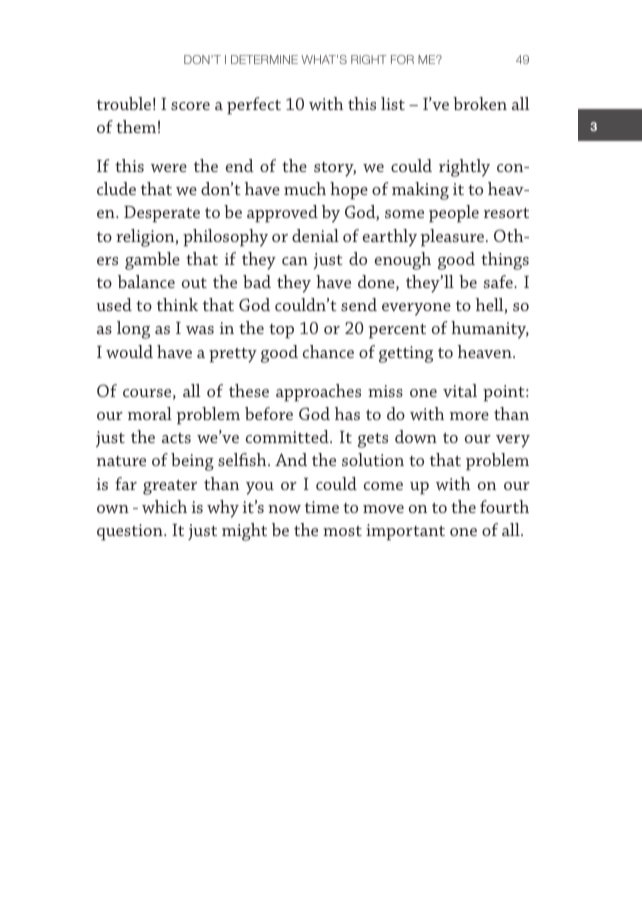  What do you see at coordinates (164, 506) in the image?
I see `which` at bounding box center [164, 506].
